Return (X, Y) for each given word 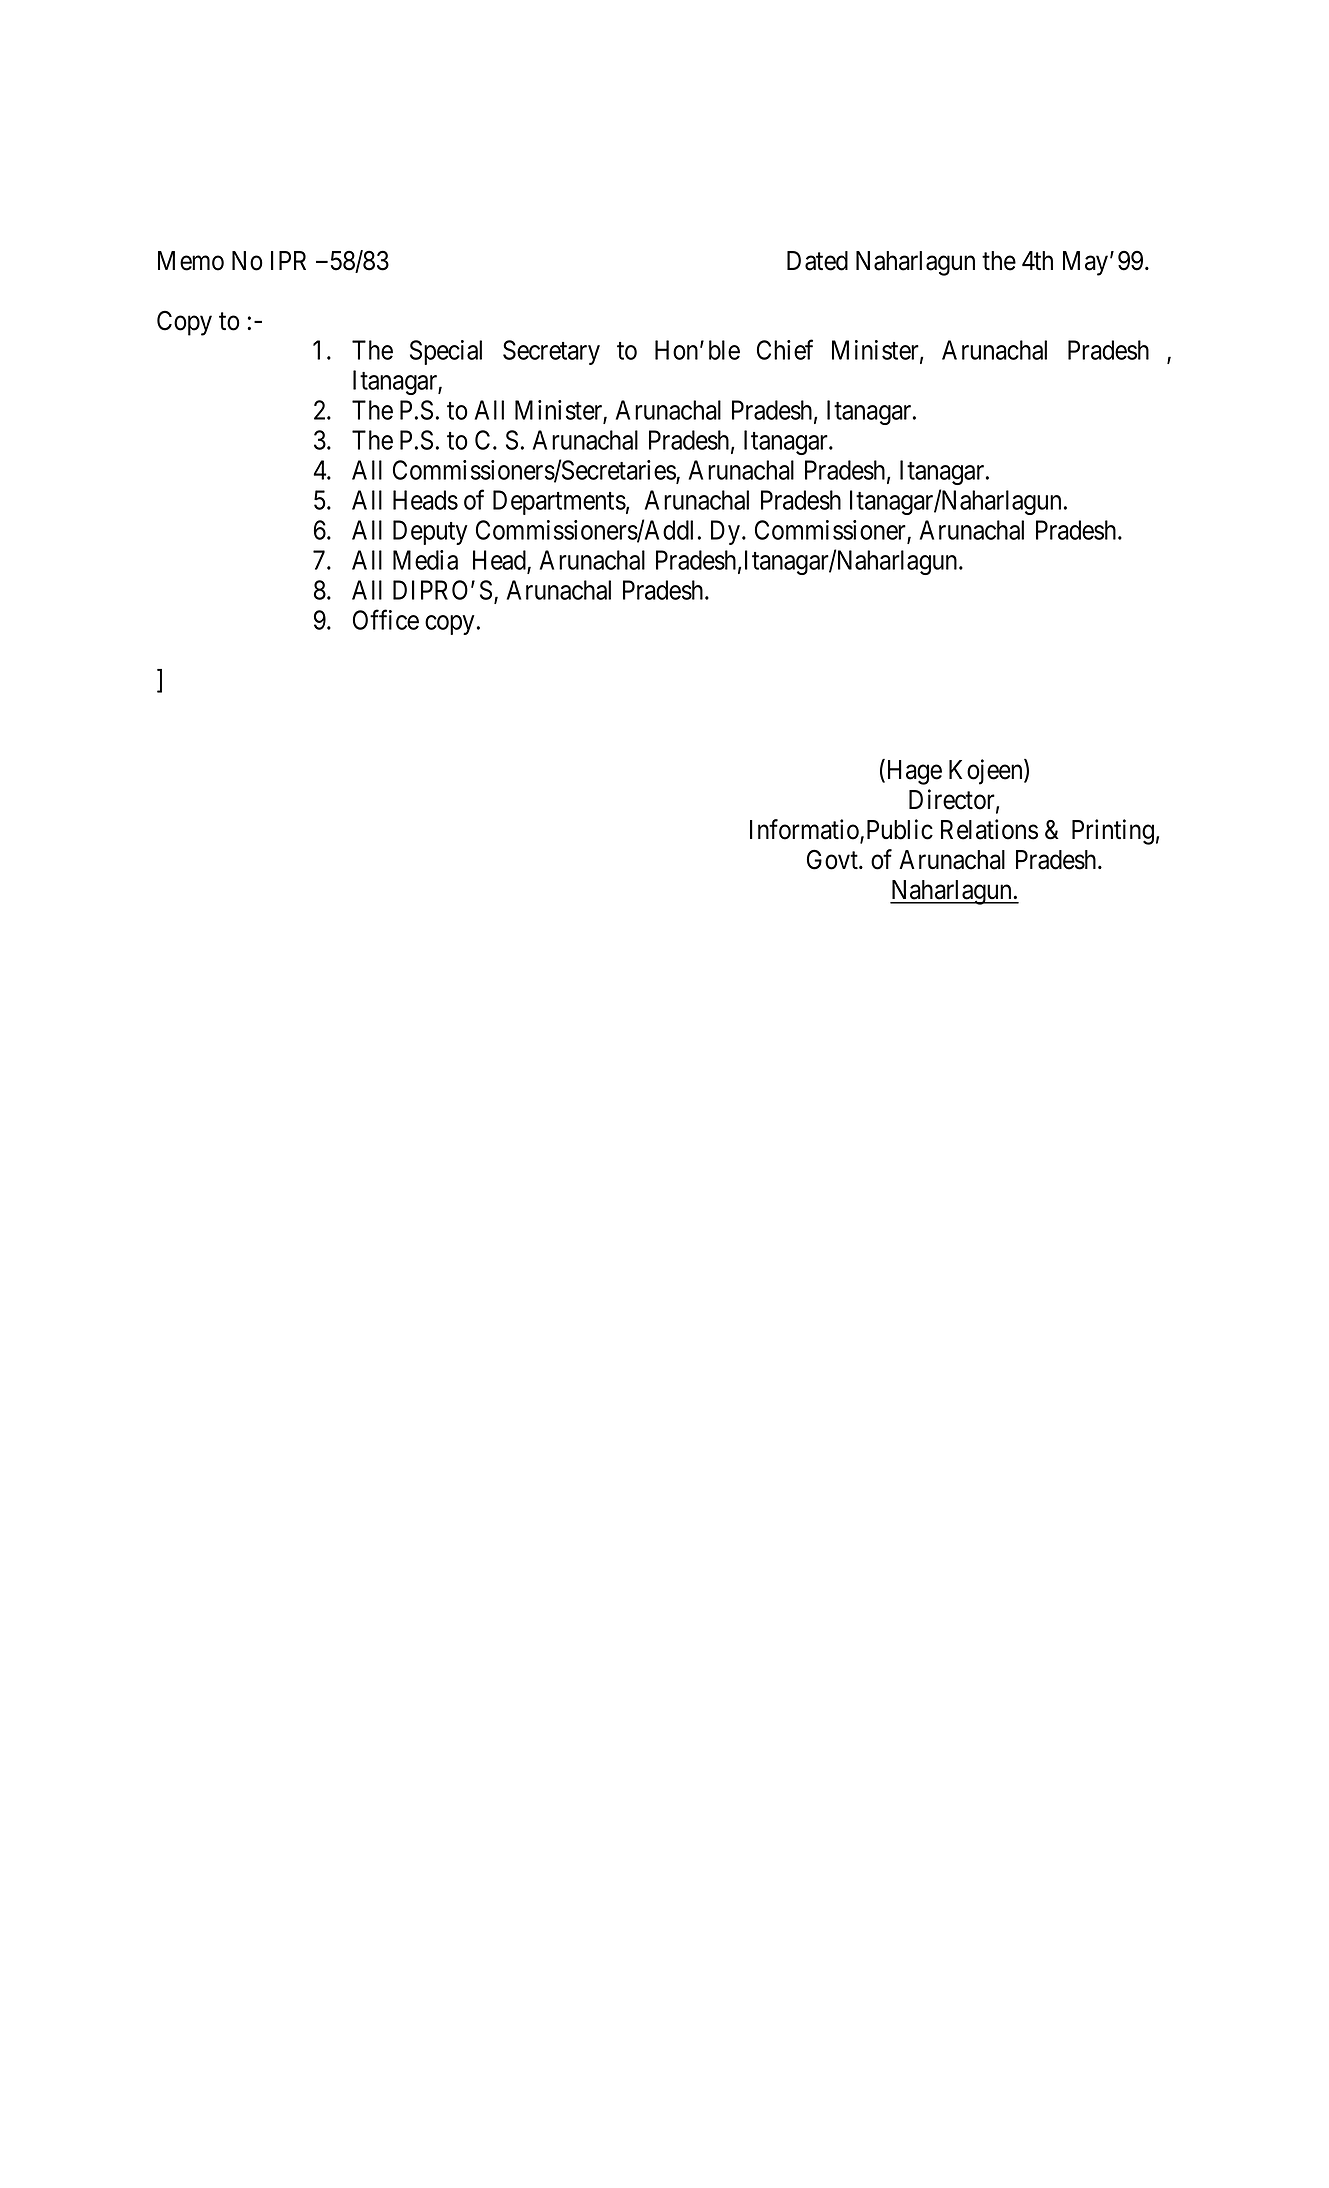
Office (386, 619)
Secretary (551, 352)
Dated (817, 261)
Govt (833, 859)
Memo (191, 261)
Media (425, 560)
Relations (989, 829)
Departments (559, 502)
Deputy (430, 532)
